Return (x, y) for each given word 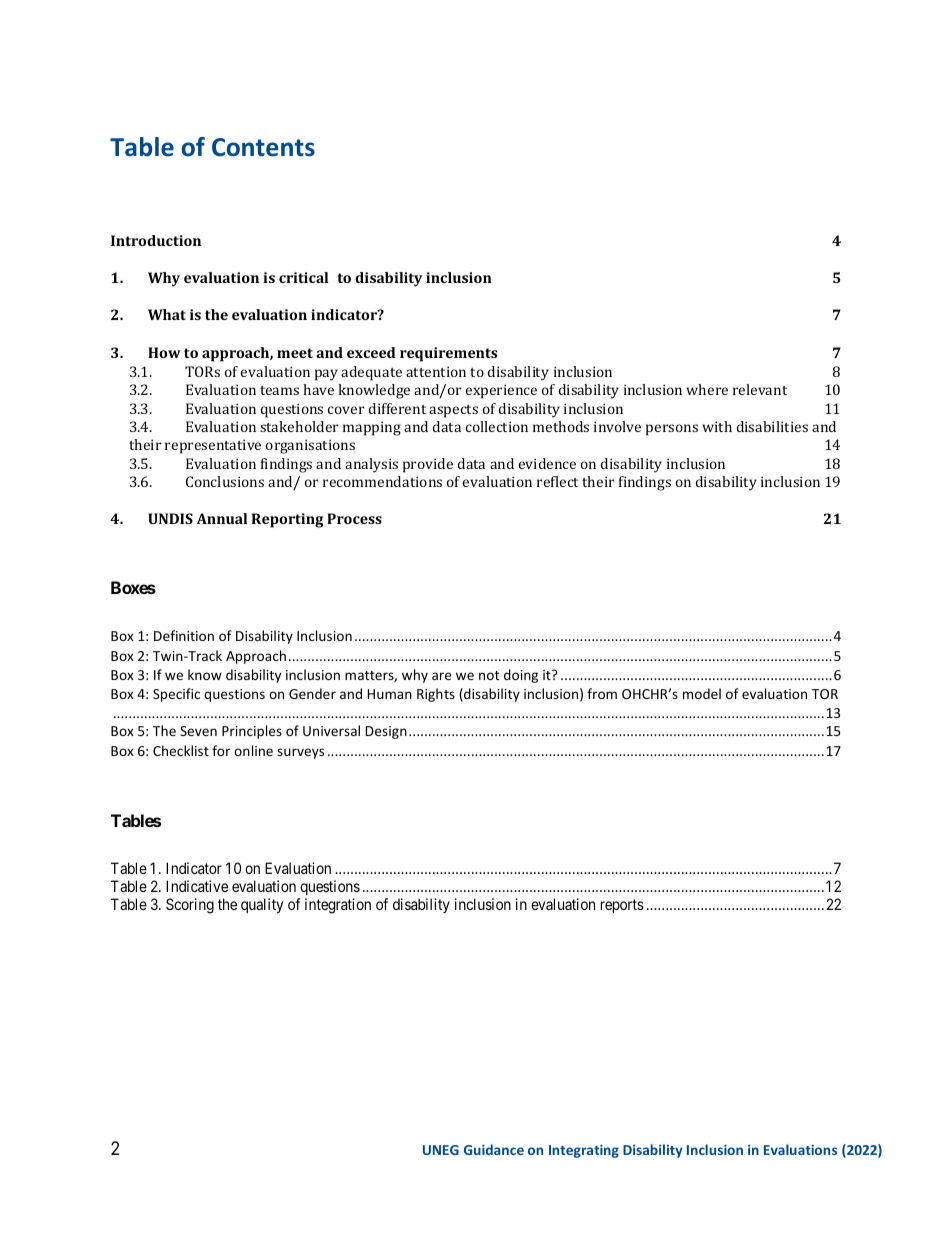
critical (303, 277)
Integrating (584, 1151)
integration (338, 906)
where (707, 389)
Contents (263, 147)
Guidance (494, 1149)
